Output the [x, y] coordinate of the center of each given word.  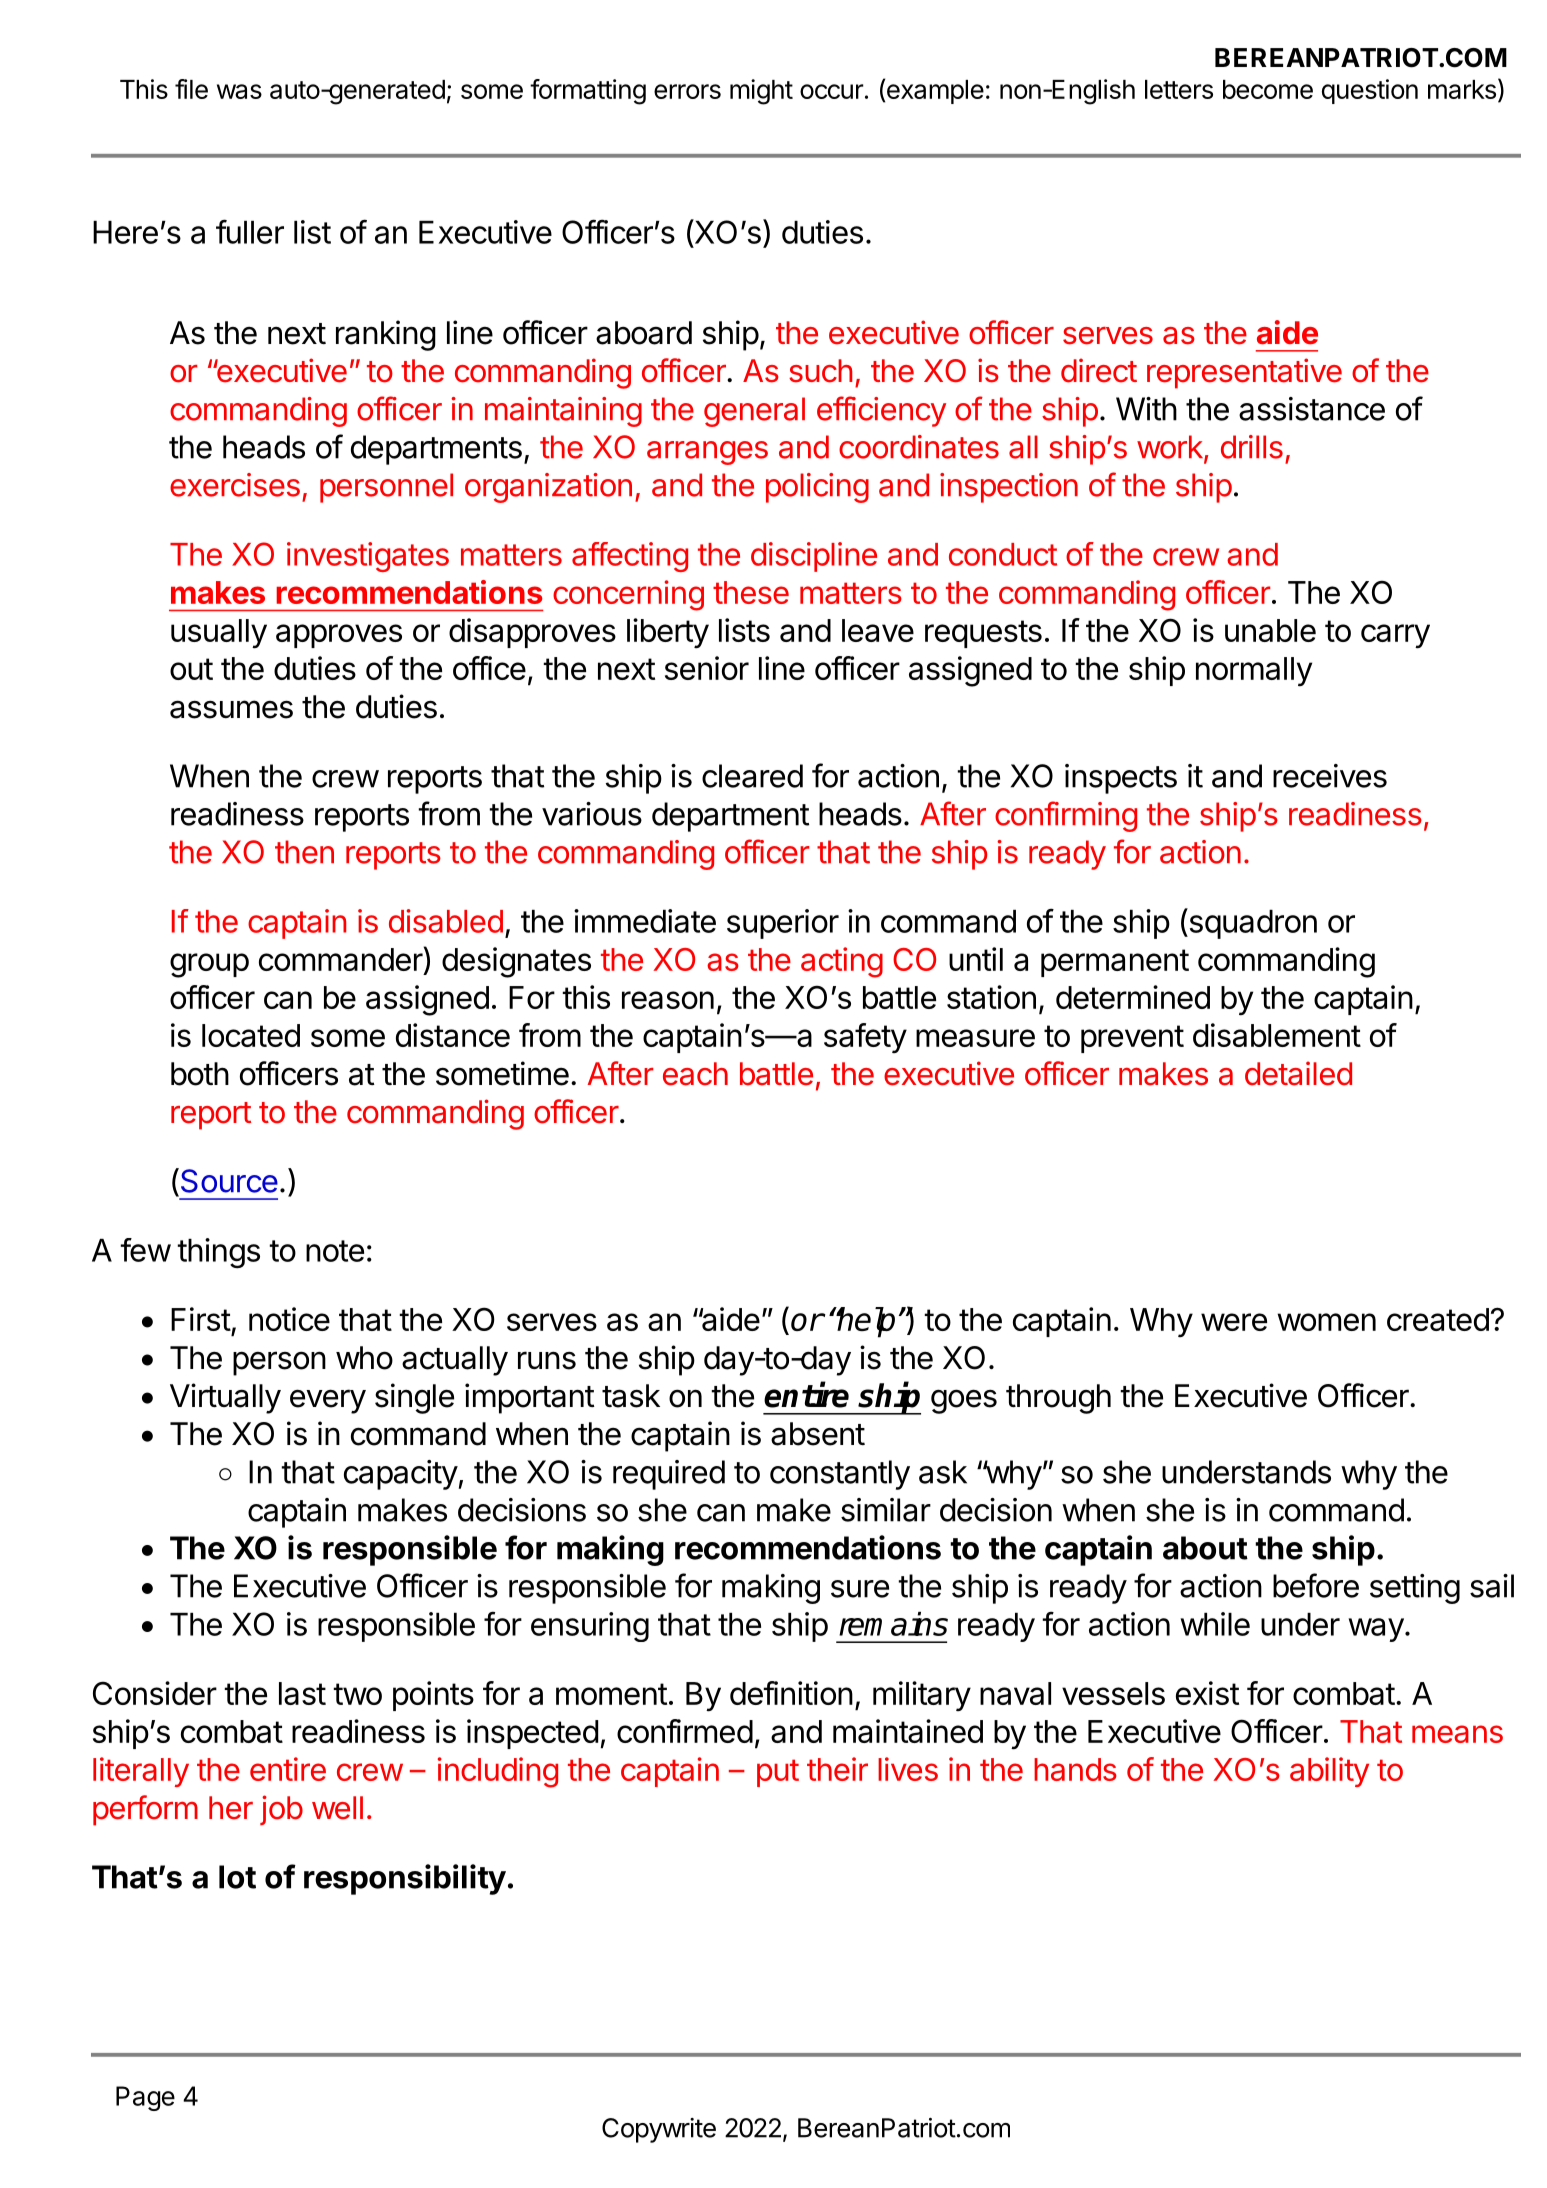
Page [145, 2098]
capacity [401, 1475]
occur [832, 91]
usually [219, 634]
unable [1270, 630]
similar [886, 1510]
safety [865, 1038]
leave [878, 630]
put [778, 1773]
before [1316, 1585]
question [1370, 91]
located [251, 1035]
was [239, 91]
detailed [1298, 1073]
